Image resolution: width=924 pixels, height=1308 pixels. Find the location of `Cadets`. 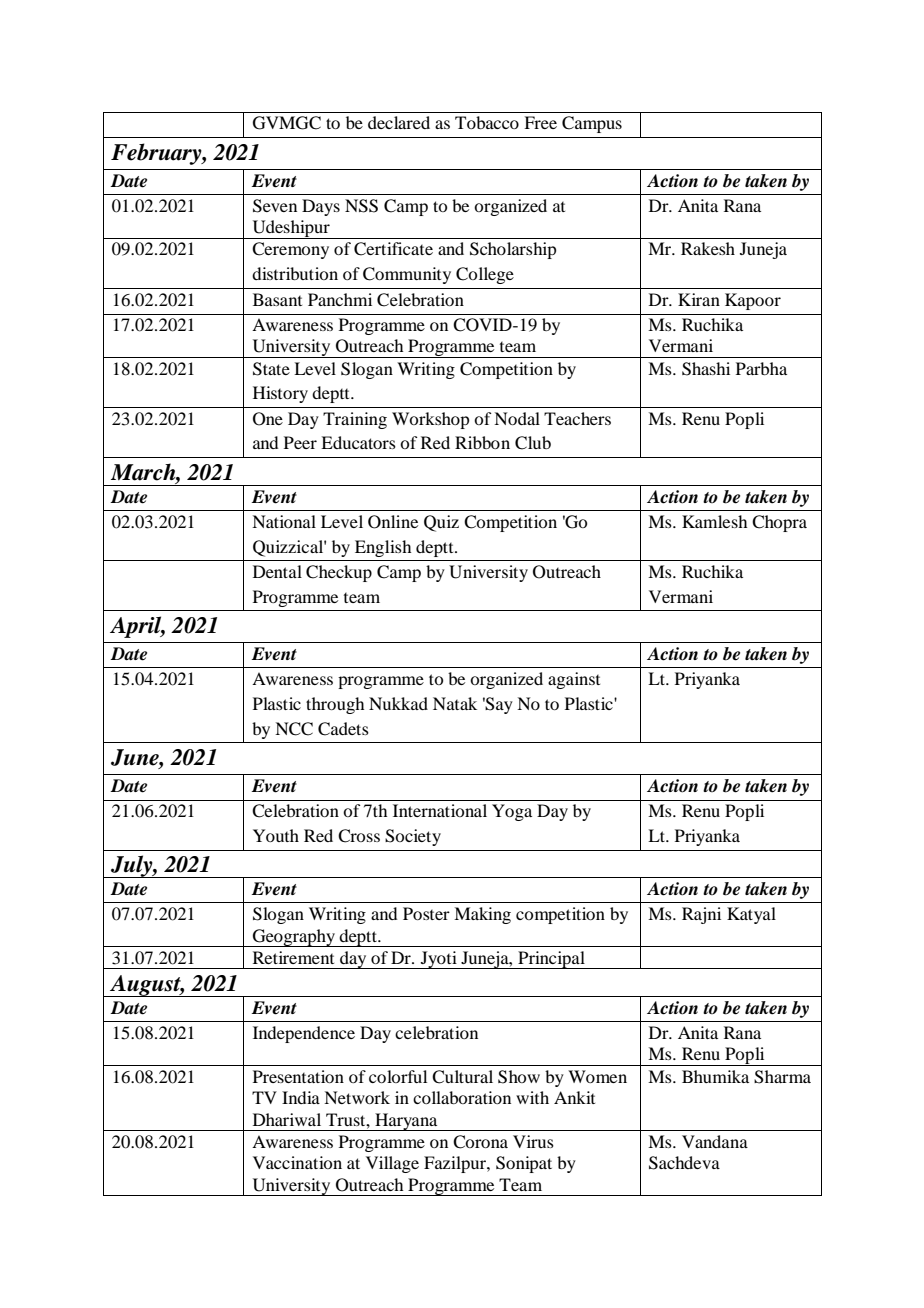

Cadets is located at coordinates (343, 729).
